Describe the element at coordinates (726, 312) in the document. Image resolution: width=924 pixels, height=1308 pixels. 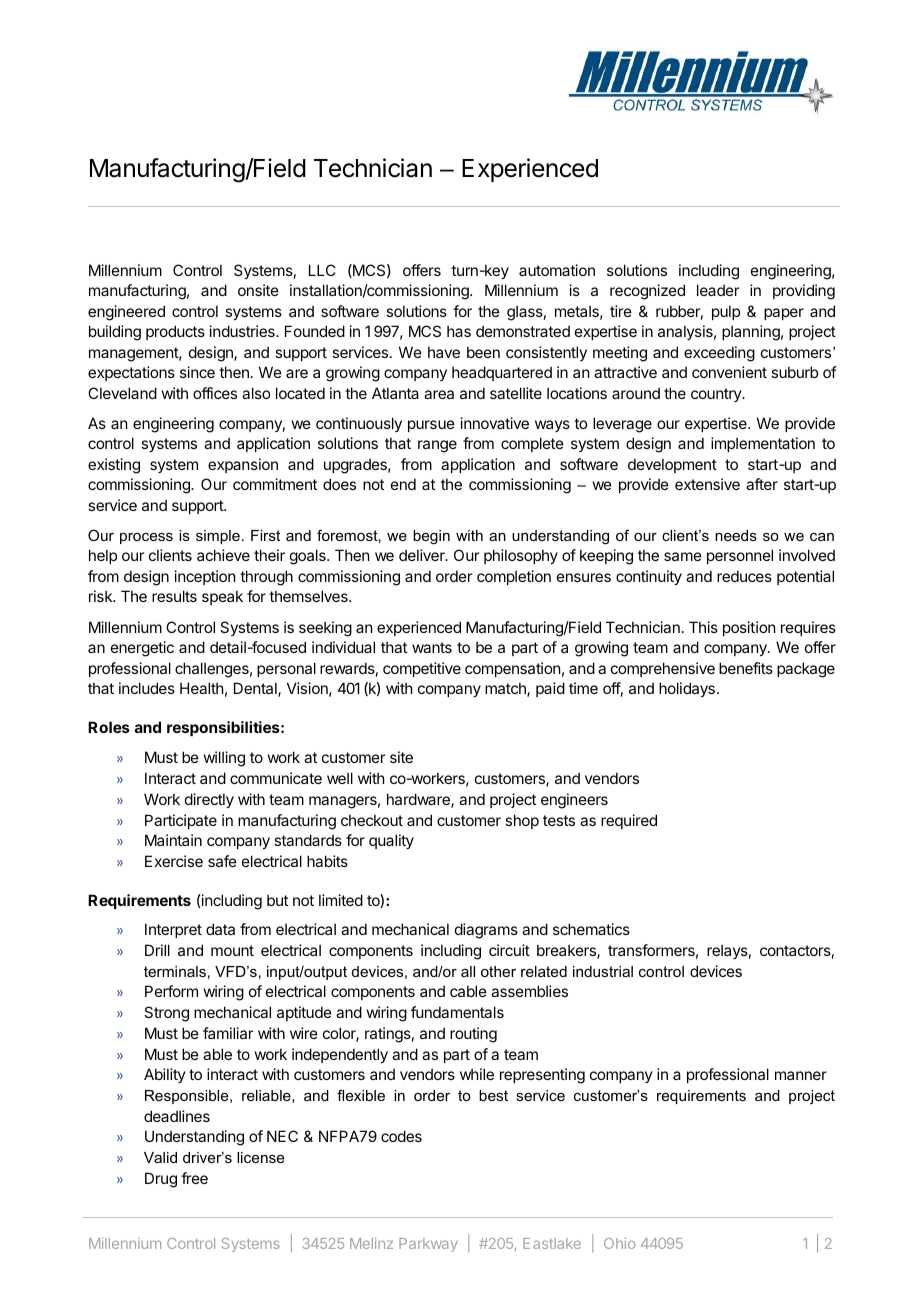
I see `pulp` at that location.
